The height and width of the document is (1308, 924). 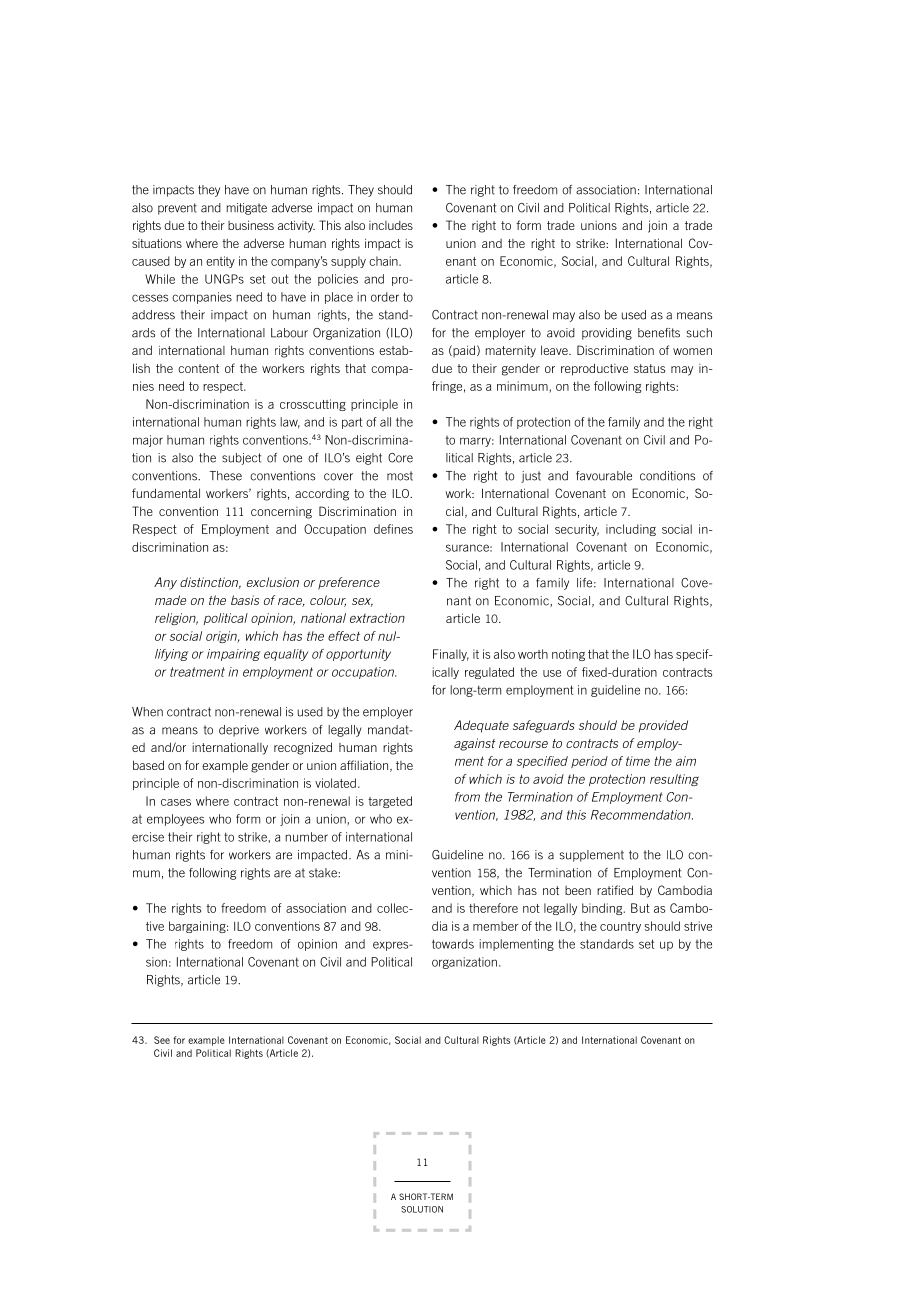 I want to click on noting, so click(x=568, y=655).
